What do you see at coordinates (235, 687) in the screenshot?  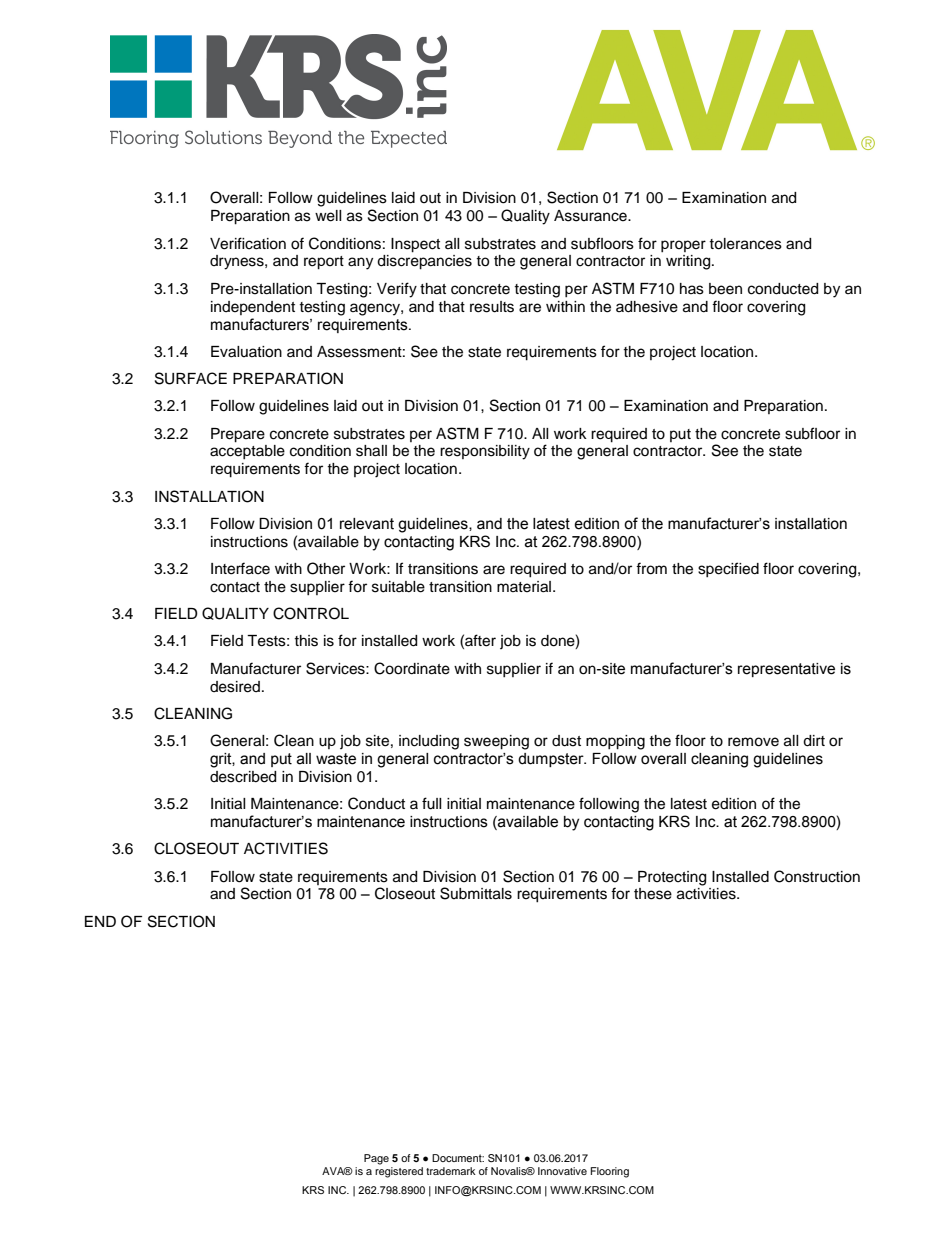 I see `desired` at bounding box center [235, 687].
